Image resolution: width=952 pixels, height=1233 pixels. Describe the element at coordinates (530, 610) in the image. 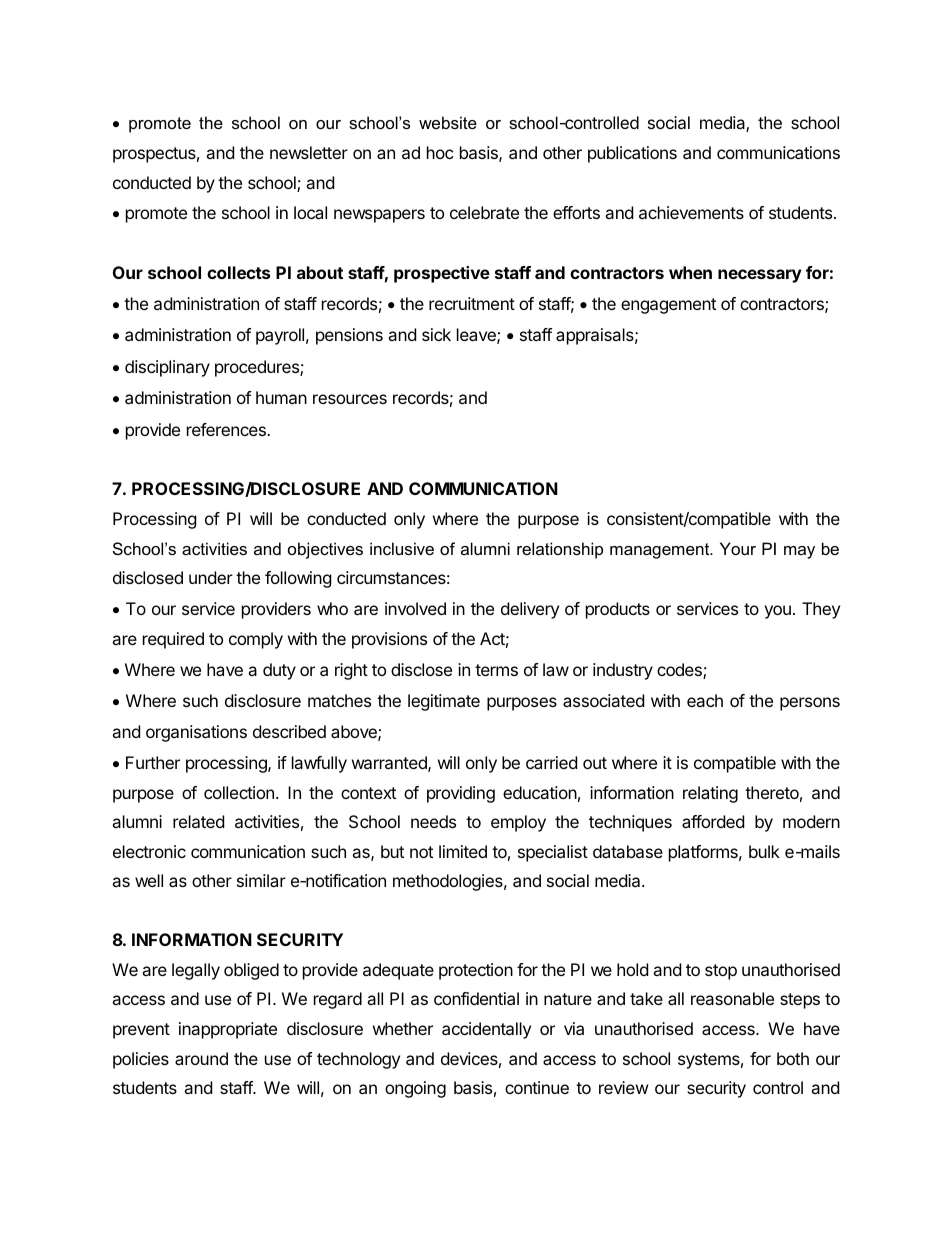

I see `delivery` at that location.
